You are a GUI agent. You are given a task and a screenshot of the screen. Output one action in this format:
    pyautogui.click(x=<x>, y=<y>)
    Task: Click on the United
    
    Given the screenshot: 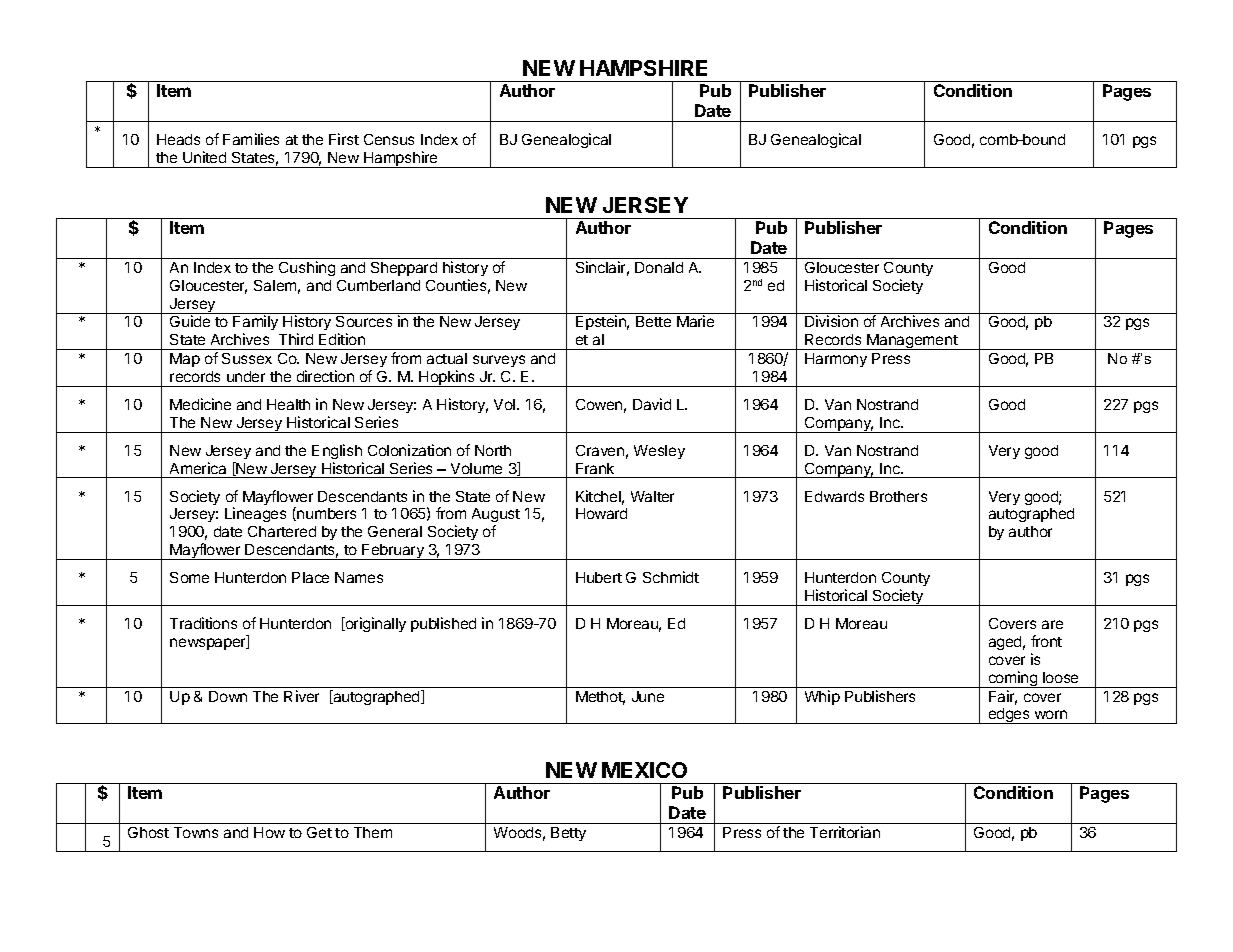 What is the action you would take?
    pyautogui.click(x=204, y=157)
